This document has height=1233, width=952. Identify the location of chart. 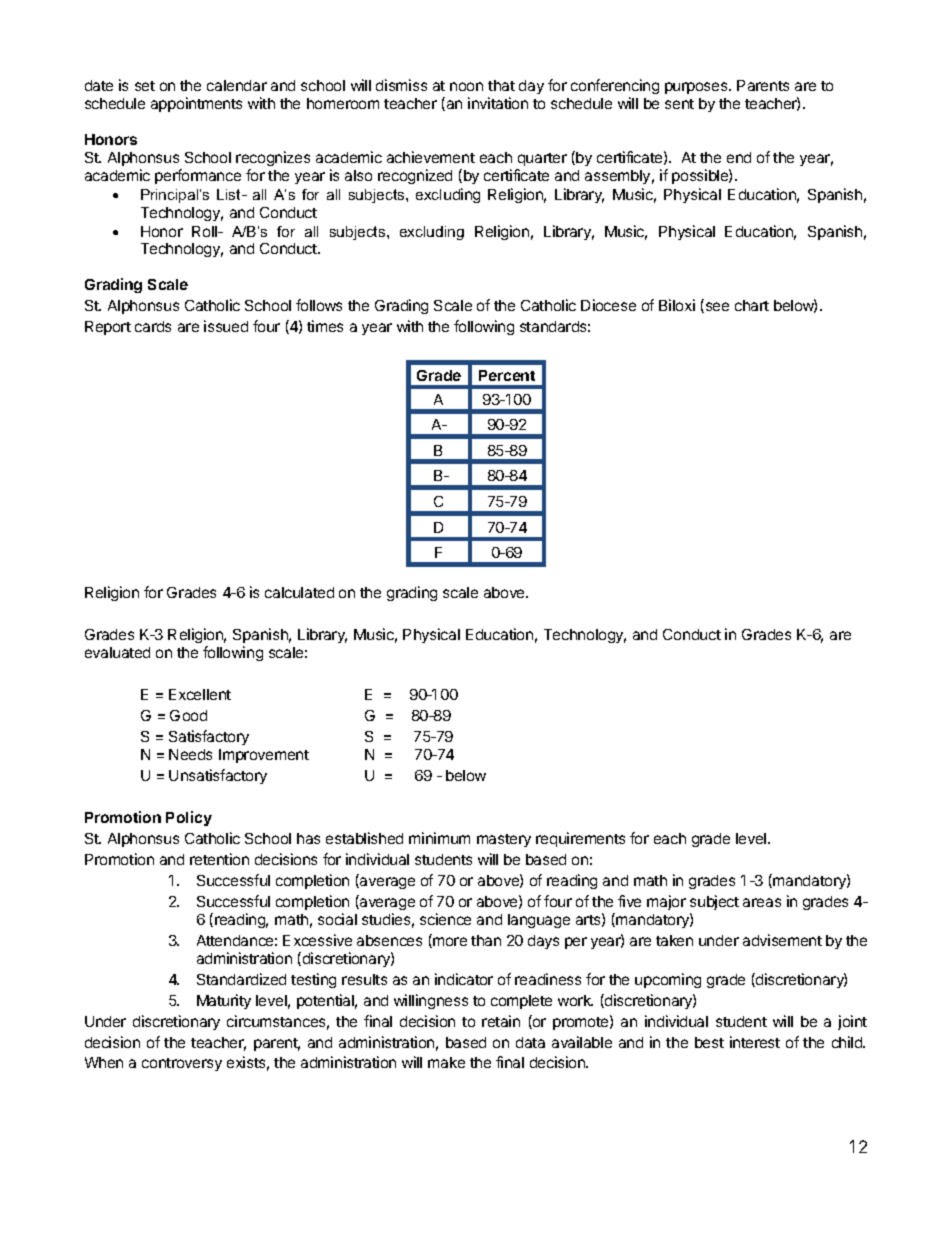
(752, 305).
